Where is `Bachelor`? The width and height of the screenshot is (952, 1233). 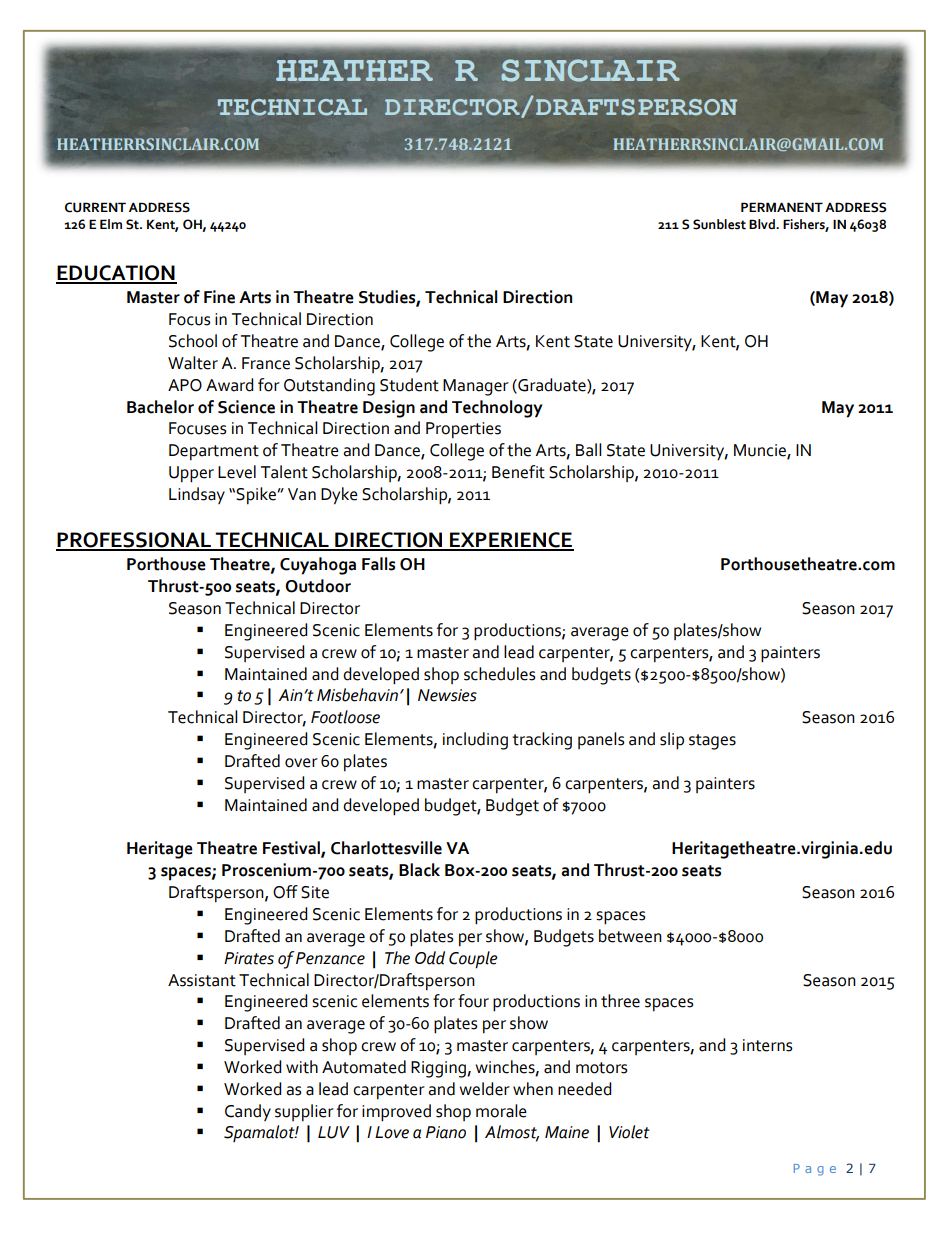 Bachelor is located at coordinates (160, 407).
